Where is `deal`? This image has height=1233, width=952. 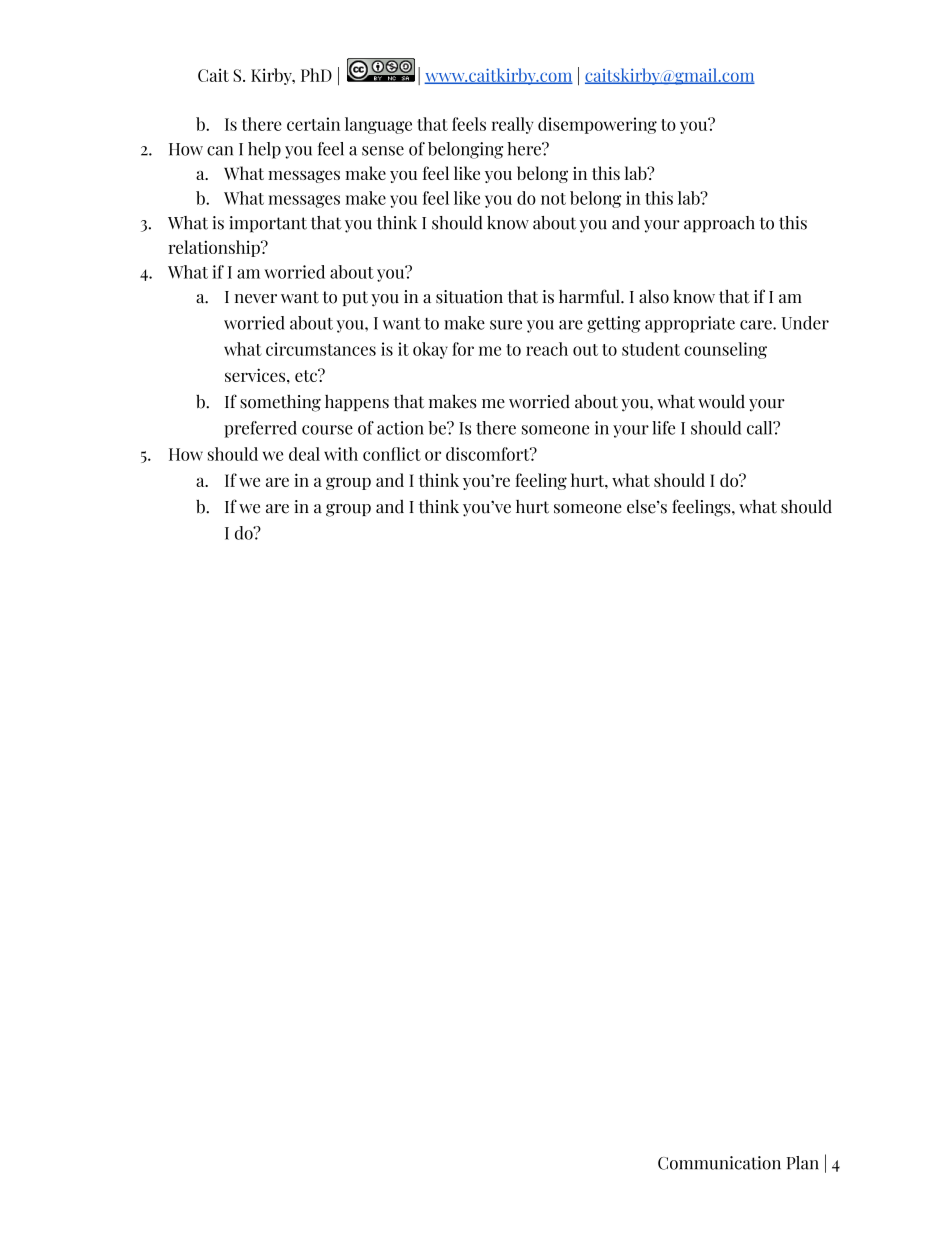
deal is located at coordinates (304, 454).
